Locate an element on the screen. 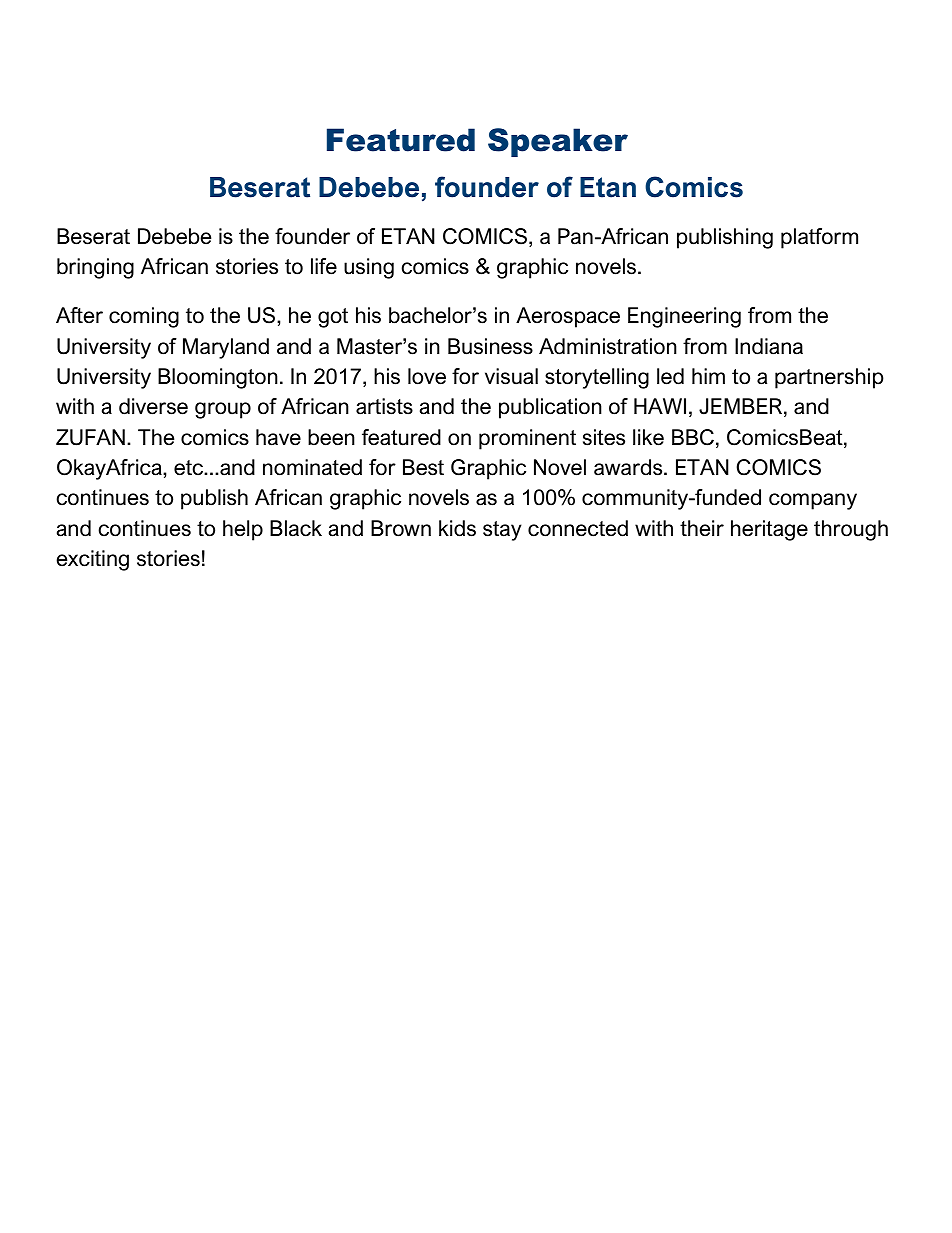  kids is located at coordinates (457, 528).
